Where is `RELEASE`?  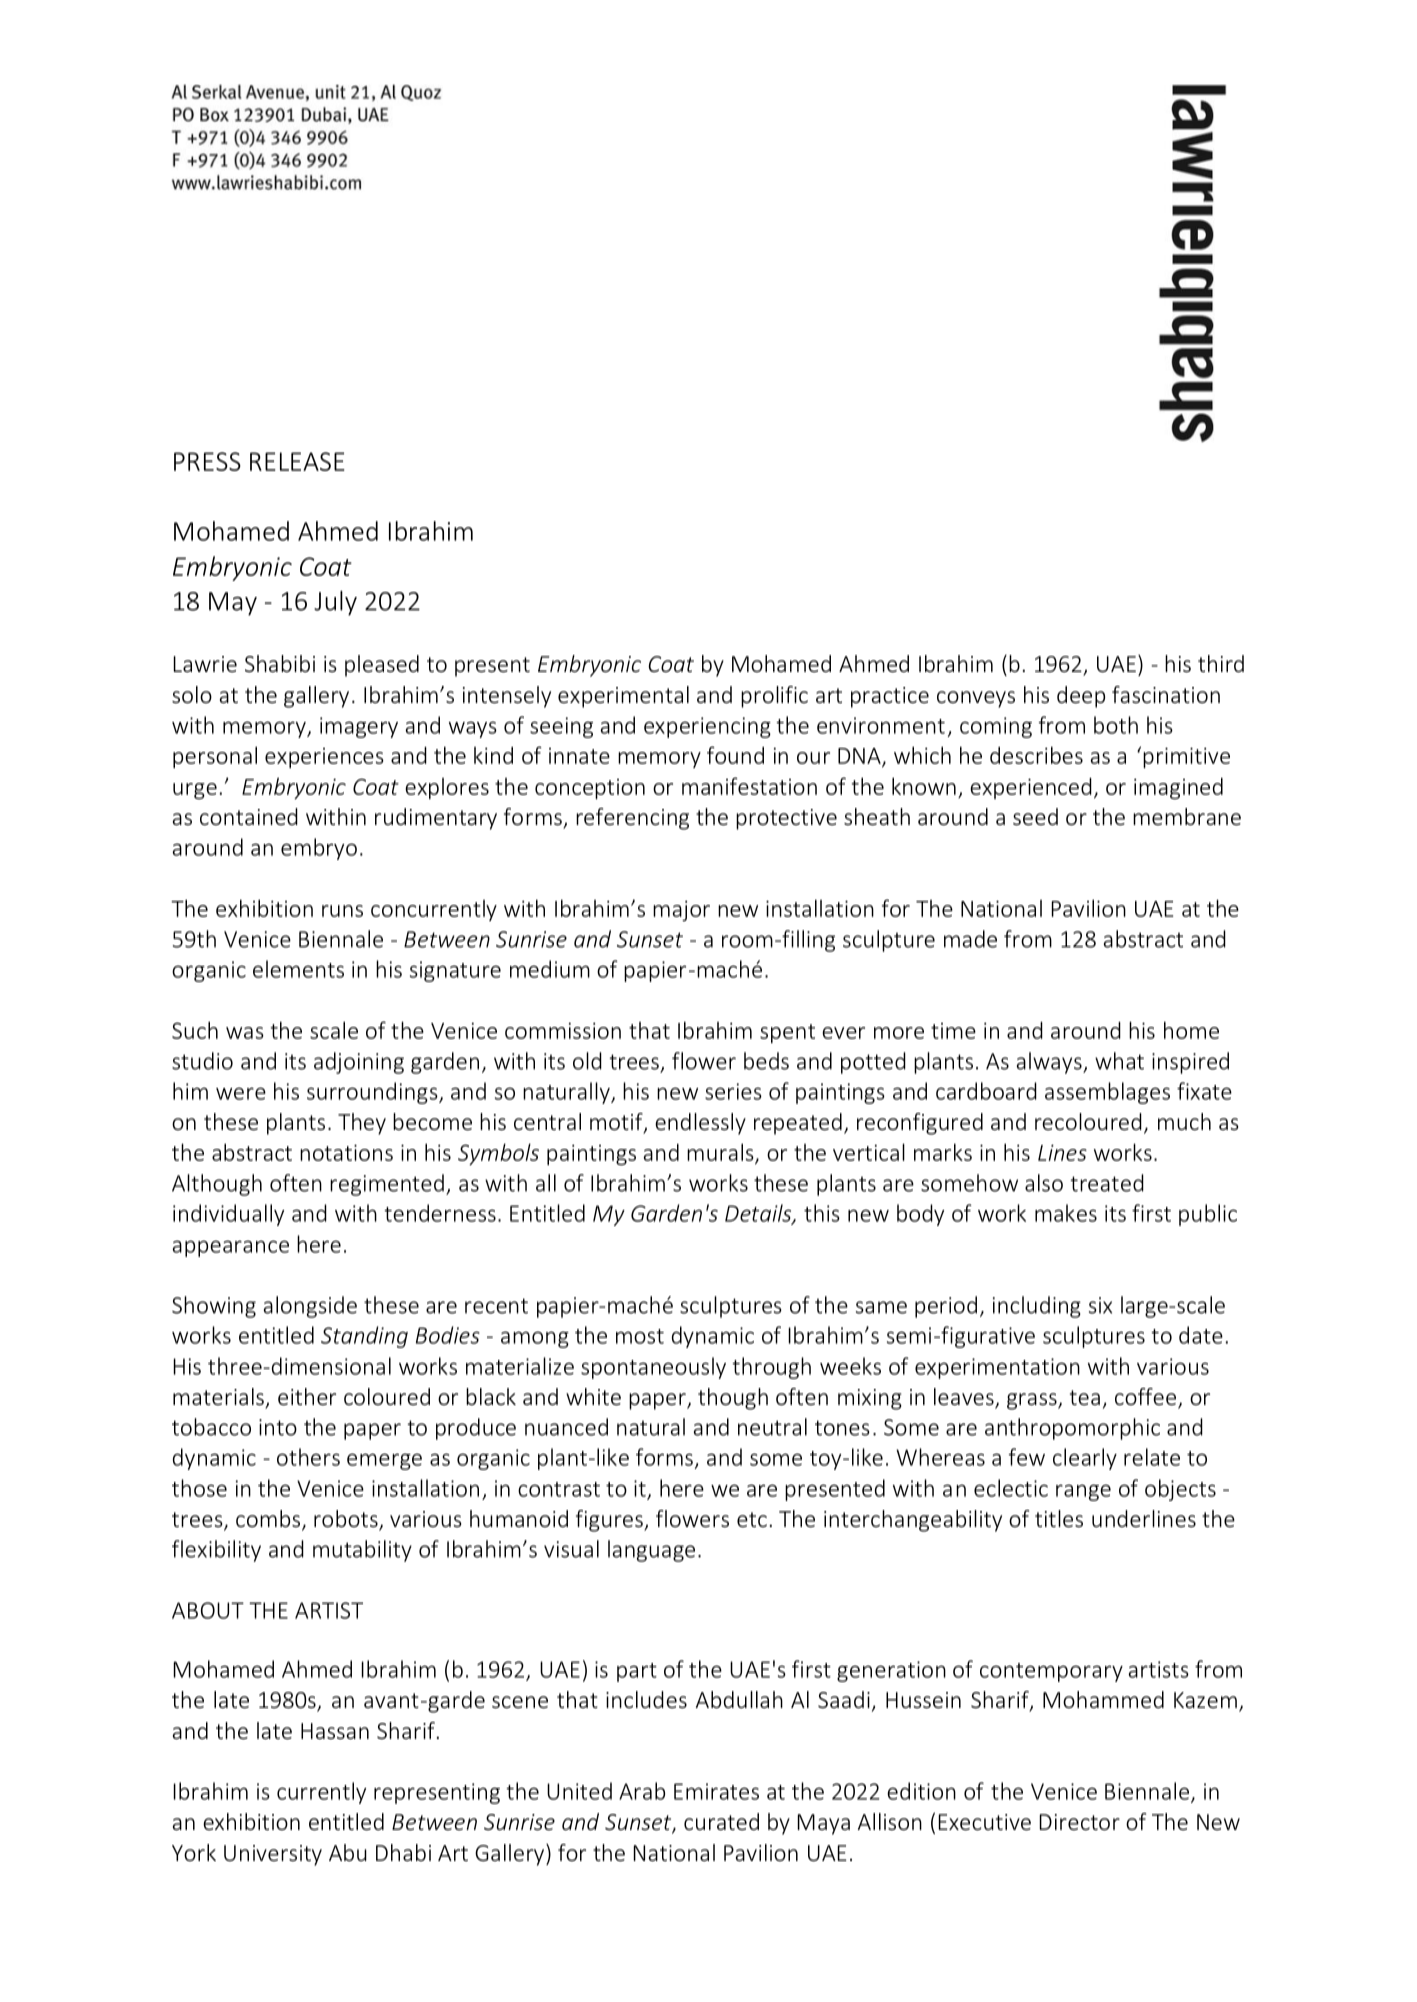 RELEASE is located at coordinates (297, 461).
